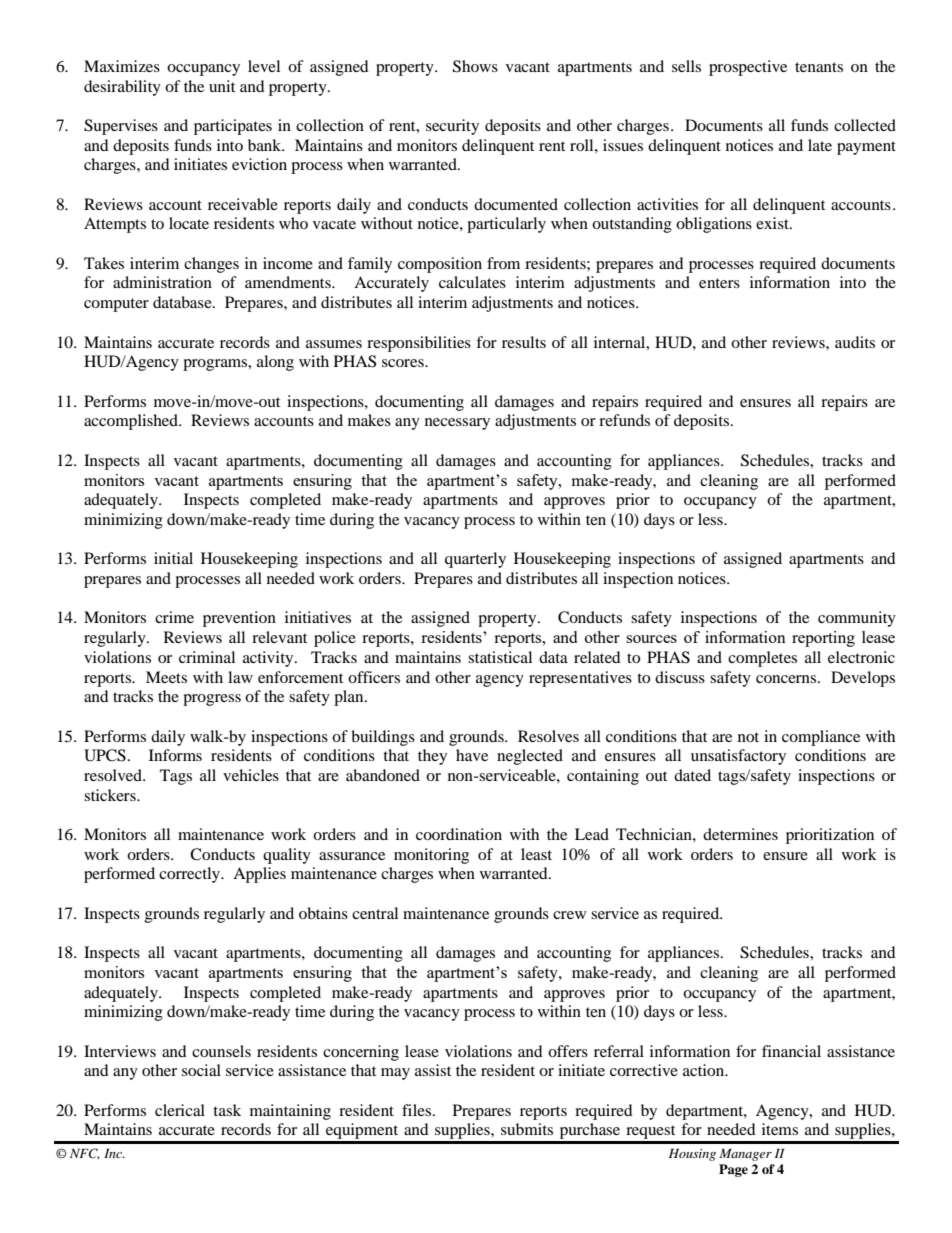 This document has height=1233, width=952. Describe the element at coordinates (780, 1129) in the document. I see `items` at that location.
